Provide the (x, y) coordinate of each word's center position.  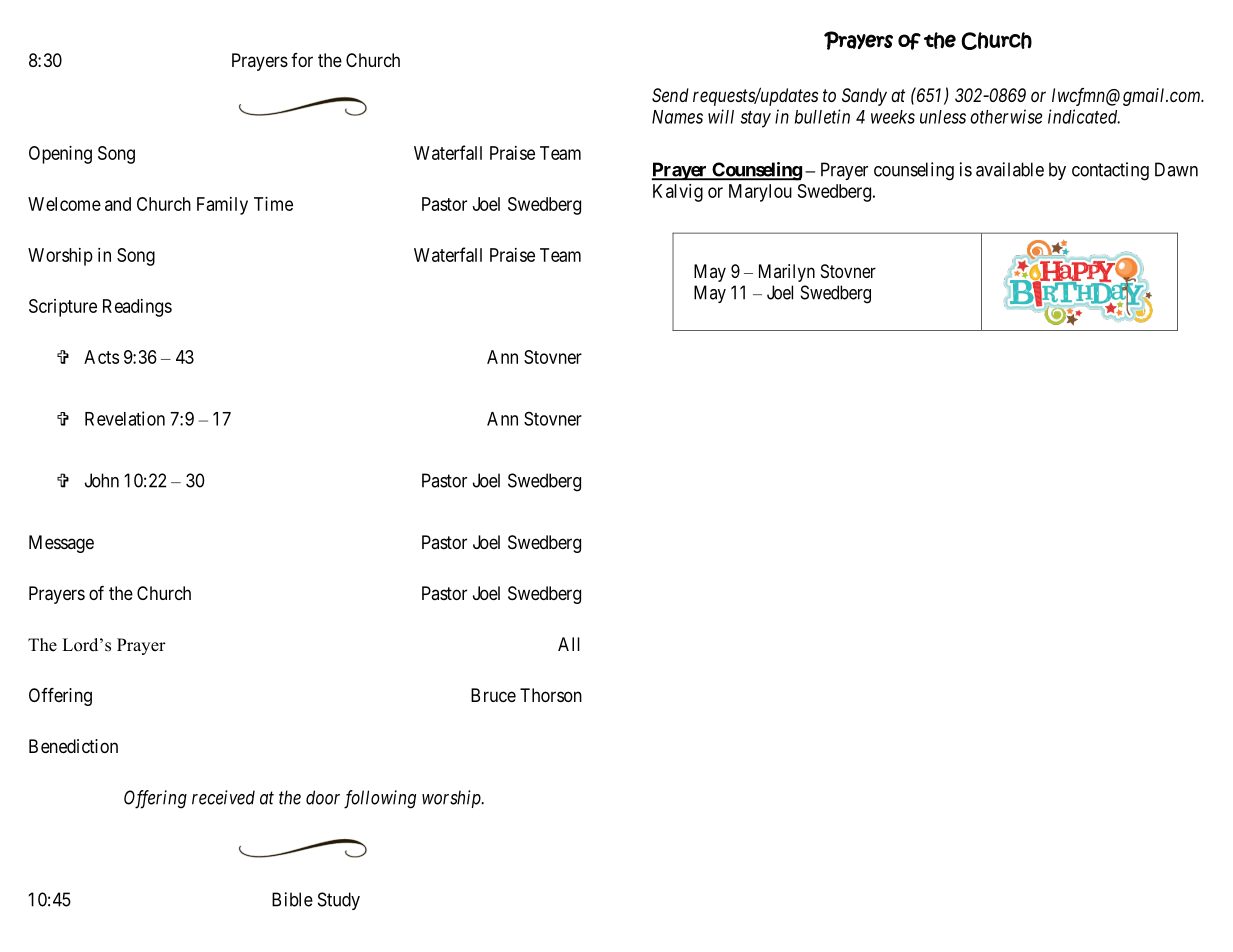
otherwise (1006, 116)
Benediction (73, 746)
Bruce (493, 695)
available (1010, 169)
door (323, 797)
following (380, 799)
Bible (292, 899)
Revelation (125, 418)
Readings (137, 308)
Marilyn (787, 273)
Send (670, 95)
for (302, 60)
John (102, 480)
